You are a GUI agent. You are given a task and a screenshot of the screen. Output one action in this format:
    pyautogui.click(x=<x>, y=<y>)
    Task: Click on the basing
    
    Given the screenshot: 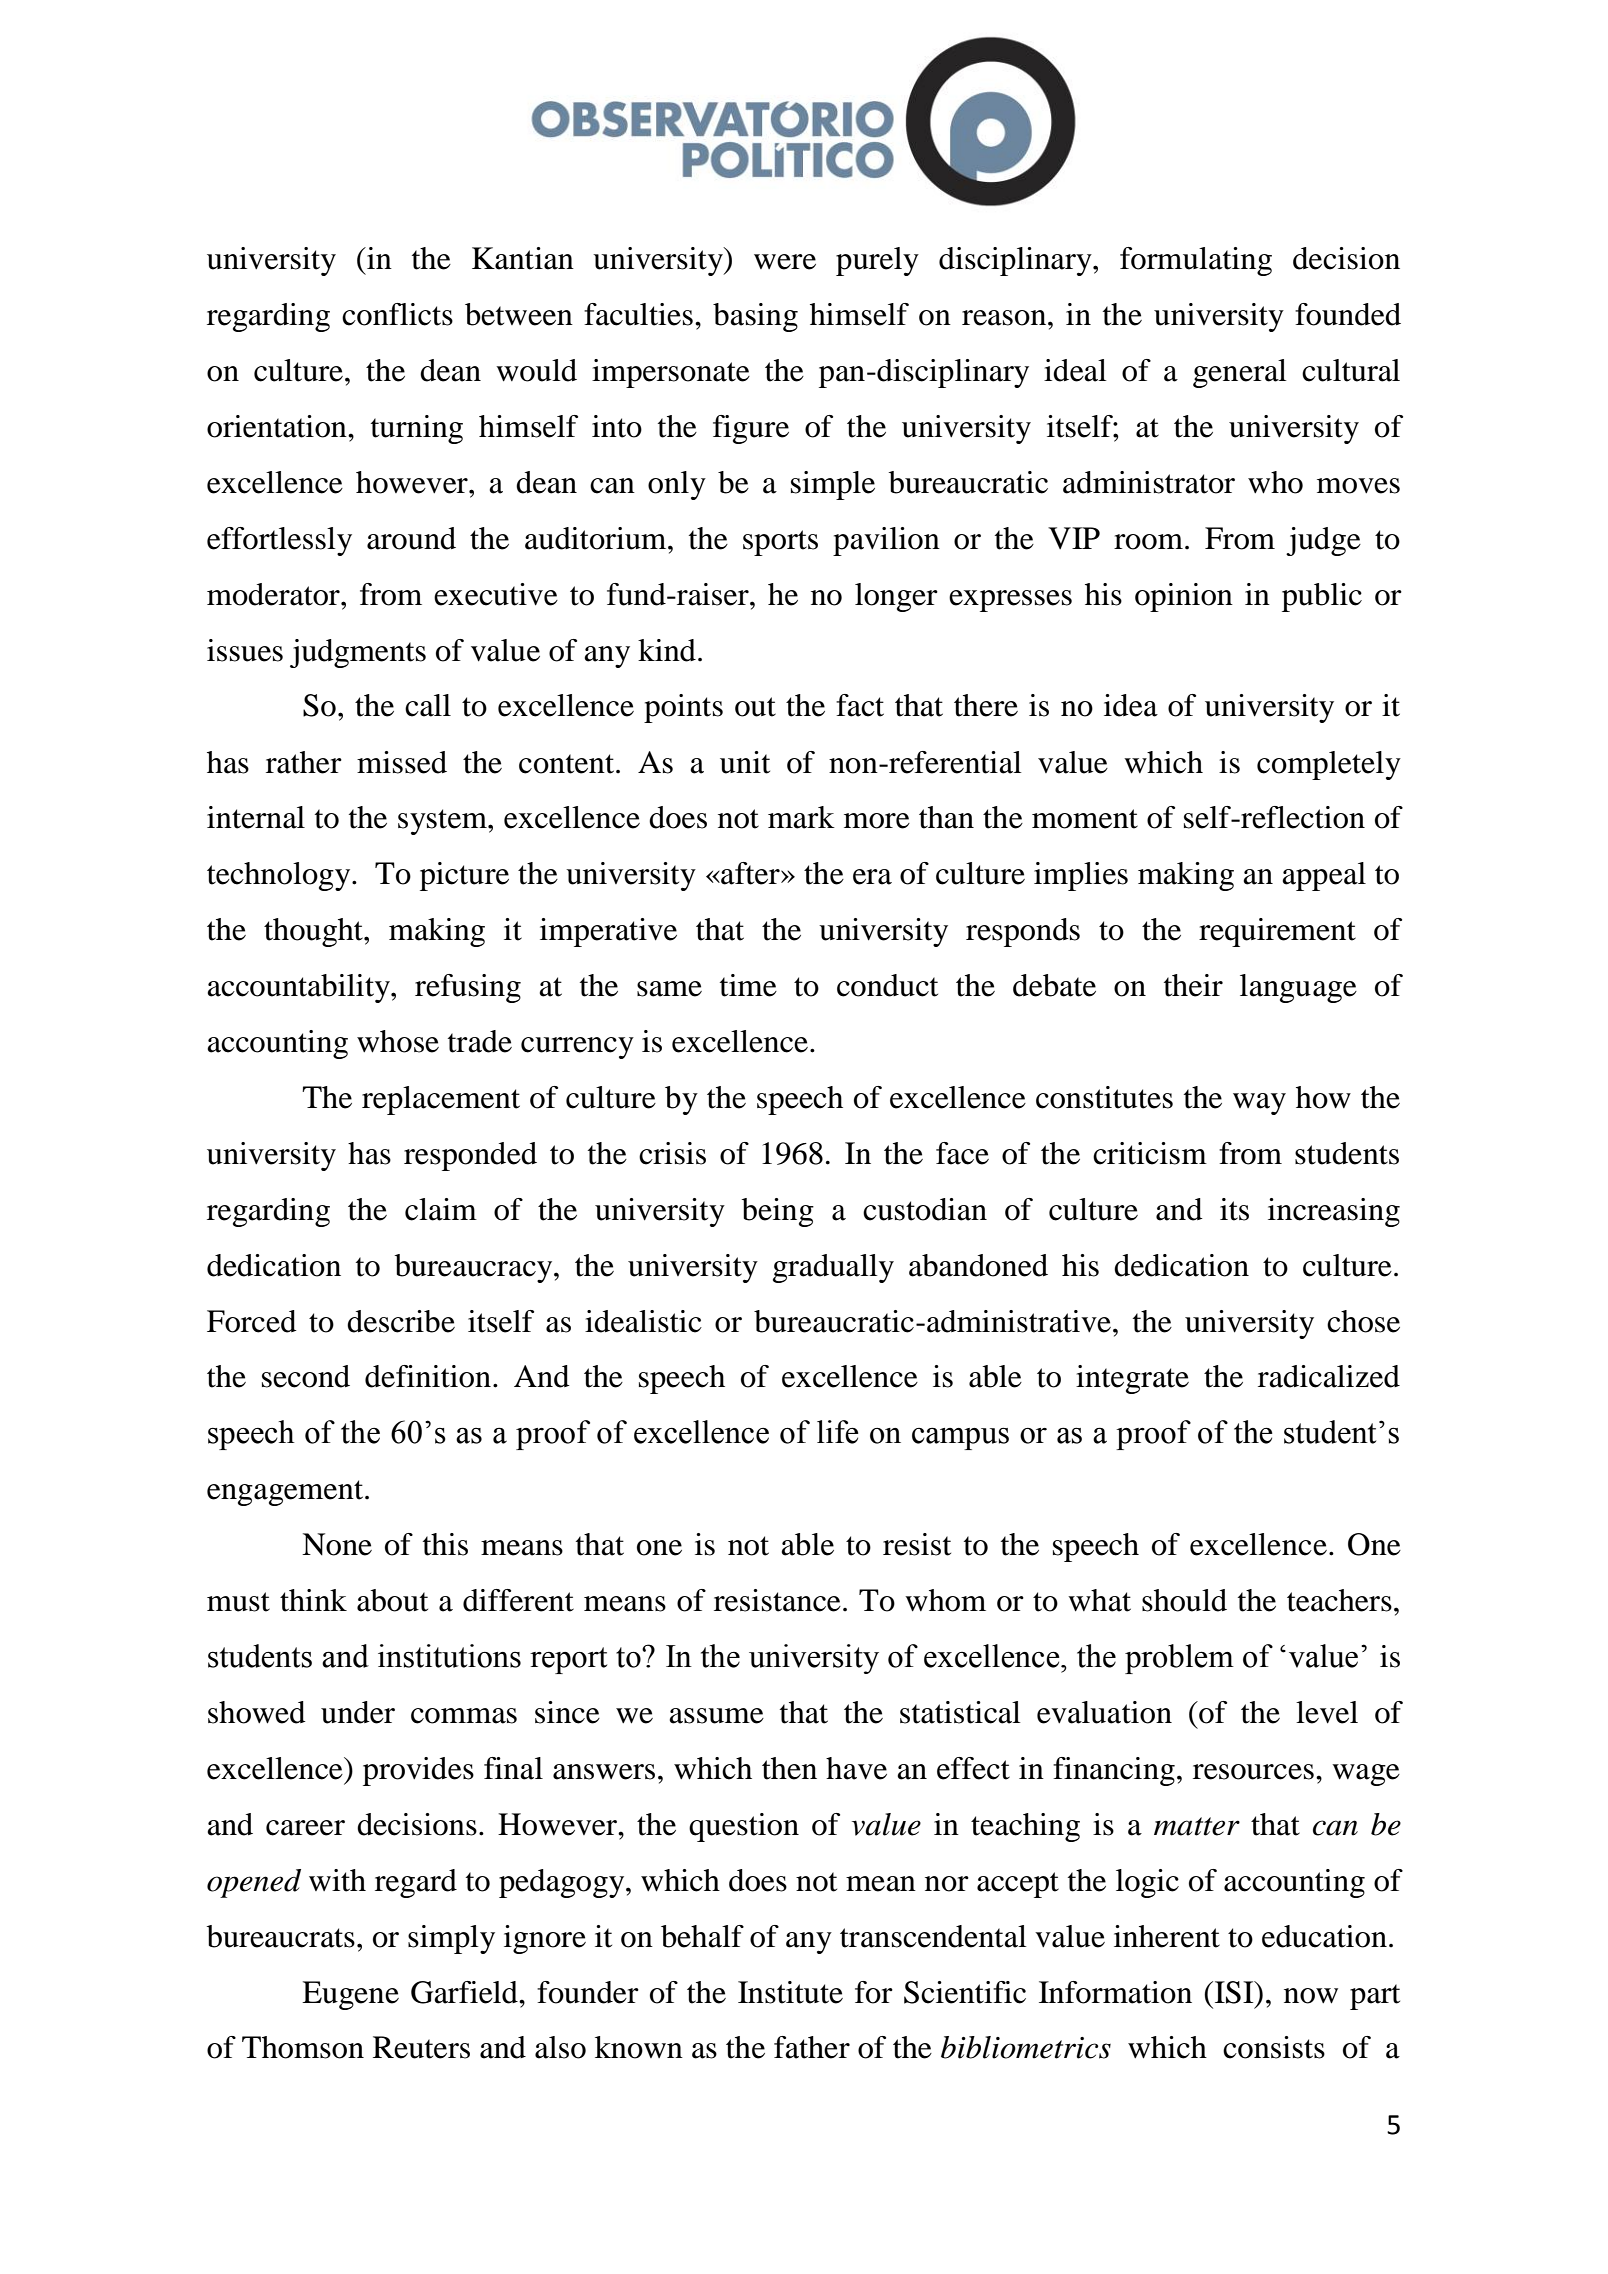 What is the action you would take?
    pyautogui.click(x=755, y=317)
